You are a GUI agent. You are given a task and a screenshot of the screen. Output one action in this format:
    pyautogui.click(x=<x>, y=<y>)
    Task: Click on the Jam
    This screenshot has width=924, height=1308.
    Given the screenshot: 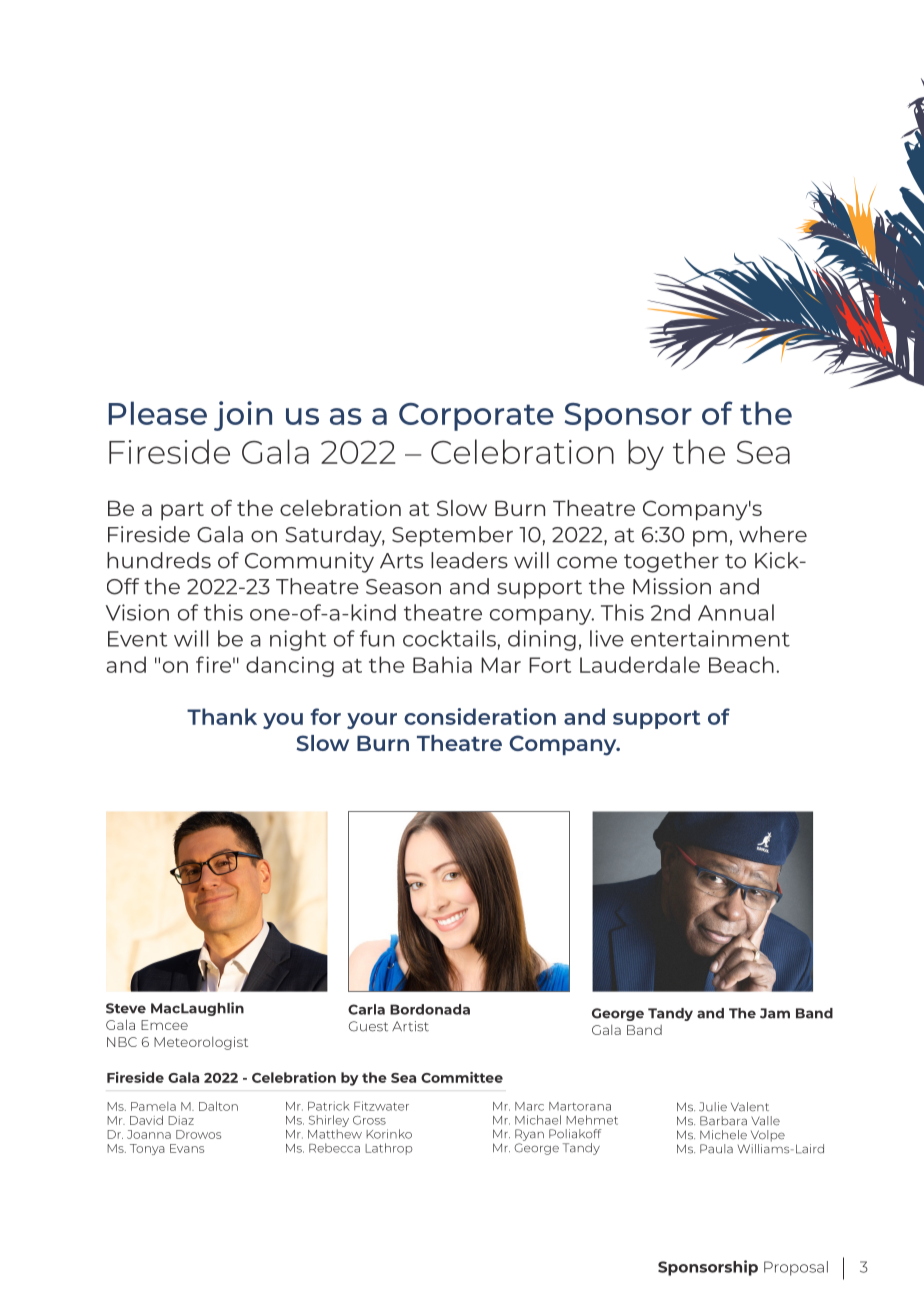 What is the action you would take?
    pyautogui.click(x=775, y=1013)
